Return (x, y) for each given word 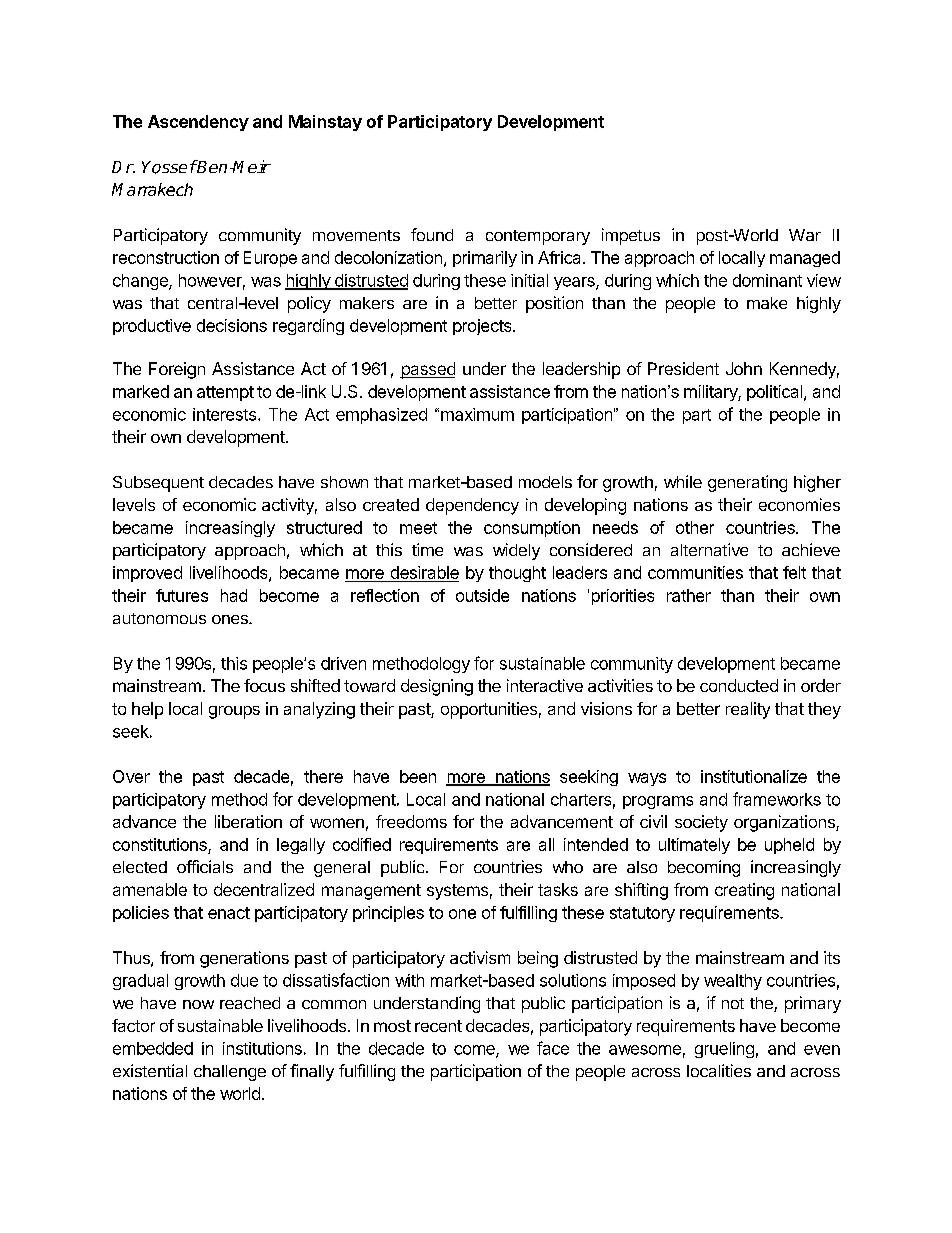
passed (427, 370)
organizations (785, 823)
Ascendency (198, 123)
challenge (230, 1073)
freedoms (411, 821)
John (744, 368)
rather (689, 595)
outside (482, 595)
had (234, 595)
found (432, 234)
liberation (248, 821)
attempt (225, 393)
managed (805, 259)
